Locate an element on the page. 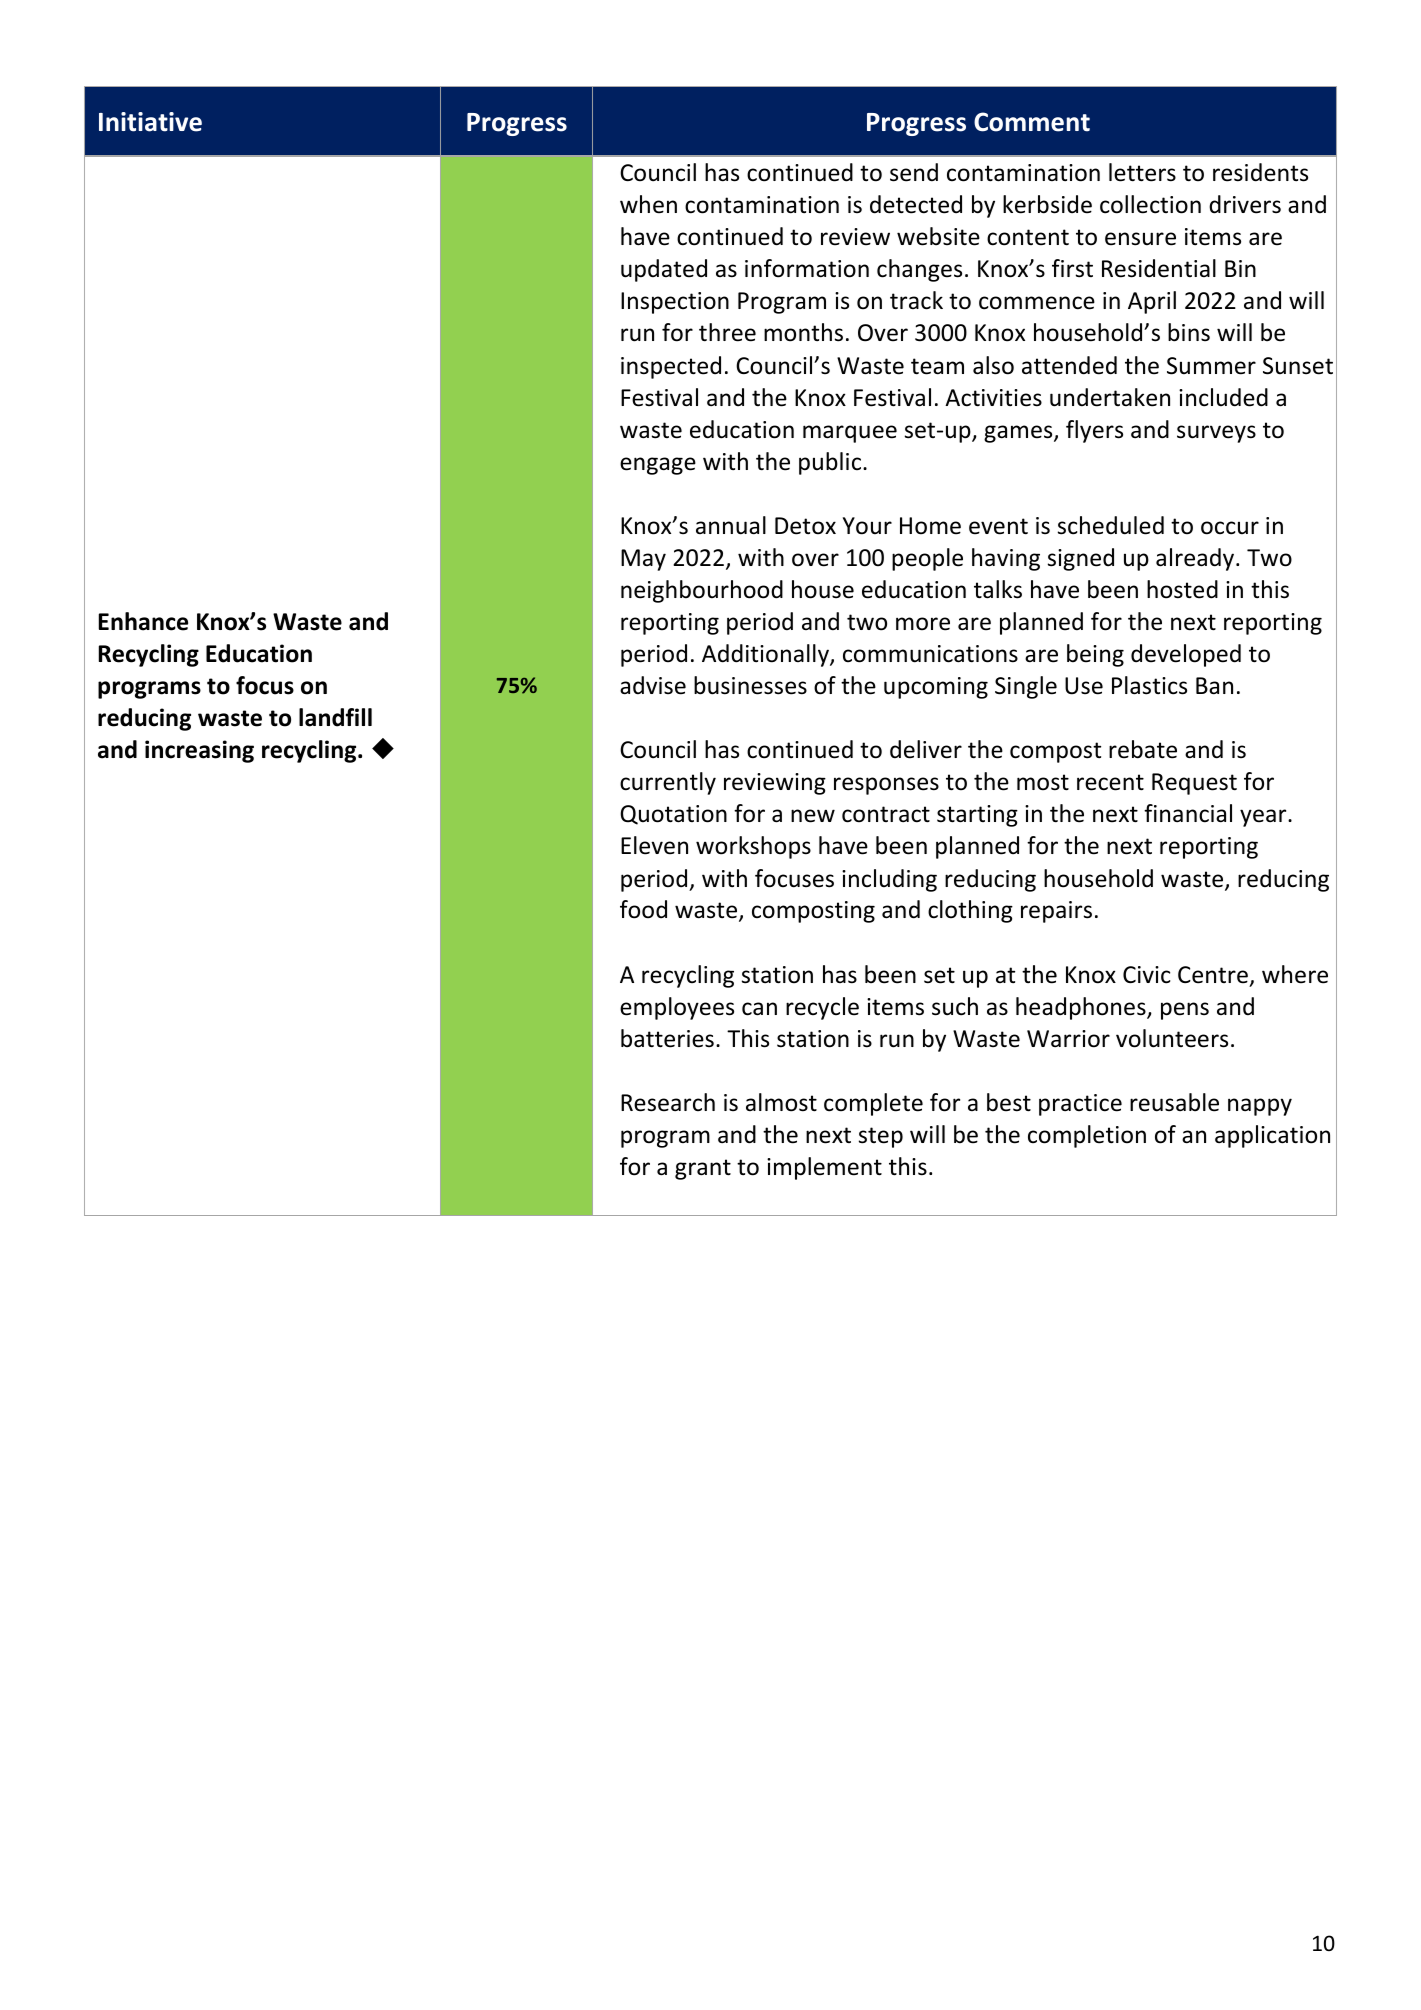 This document has width=1421, height=2010. Additionally is located at coordinates (766, 655).
